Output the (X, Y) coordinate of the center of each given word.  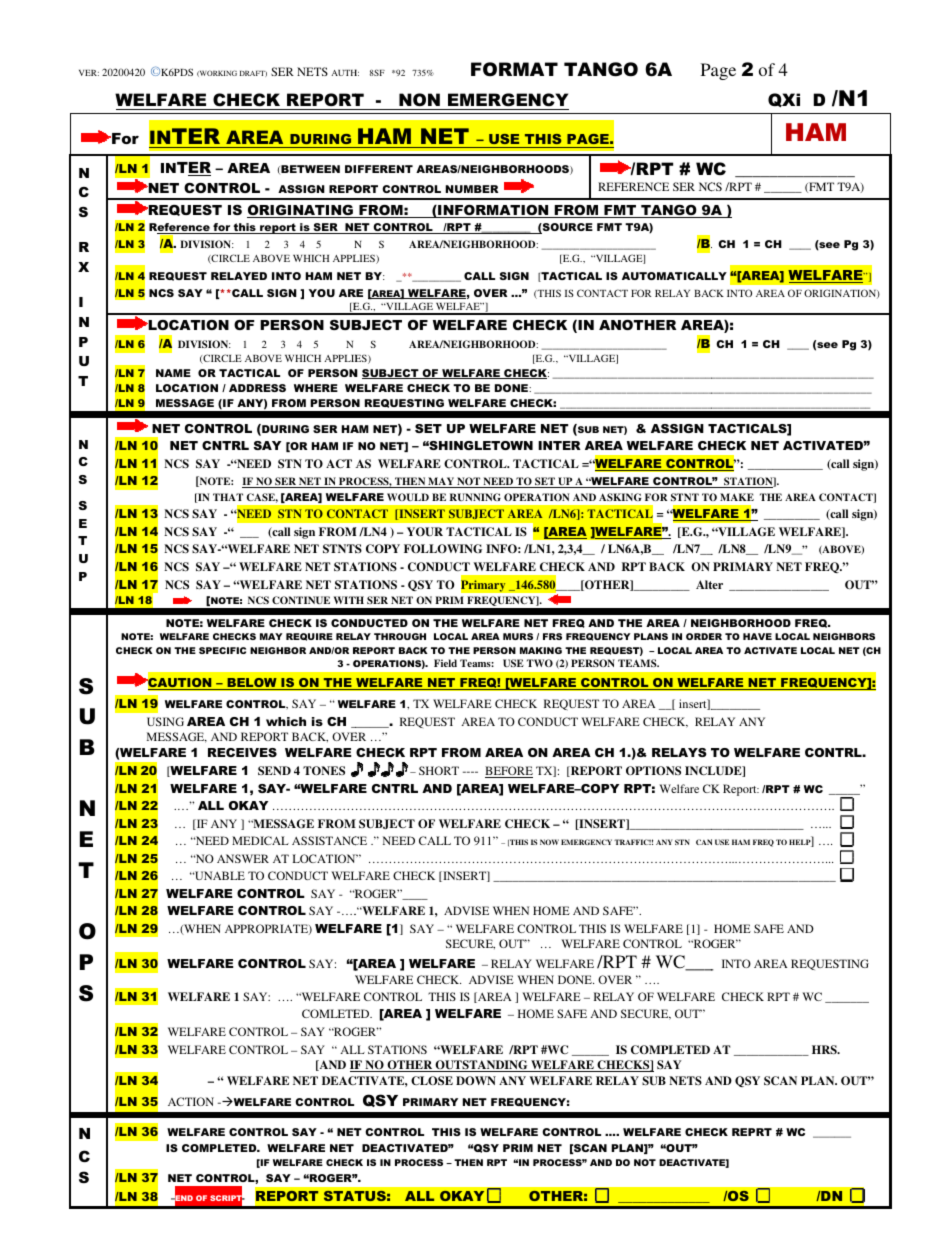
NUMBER (472, 189)
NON (419, 99)
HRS (825, 1050)
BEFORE (509, 772)
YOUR (425, 532)
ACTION (191, 1101)
